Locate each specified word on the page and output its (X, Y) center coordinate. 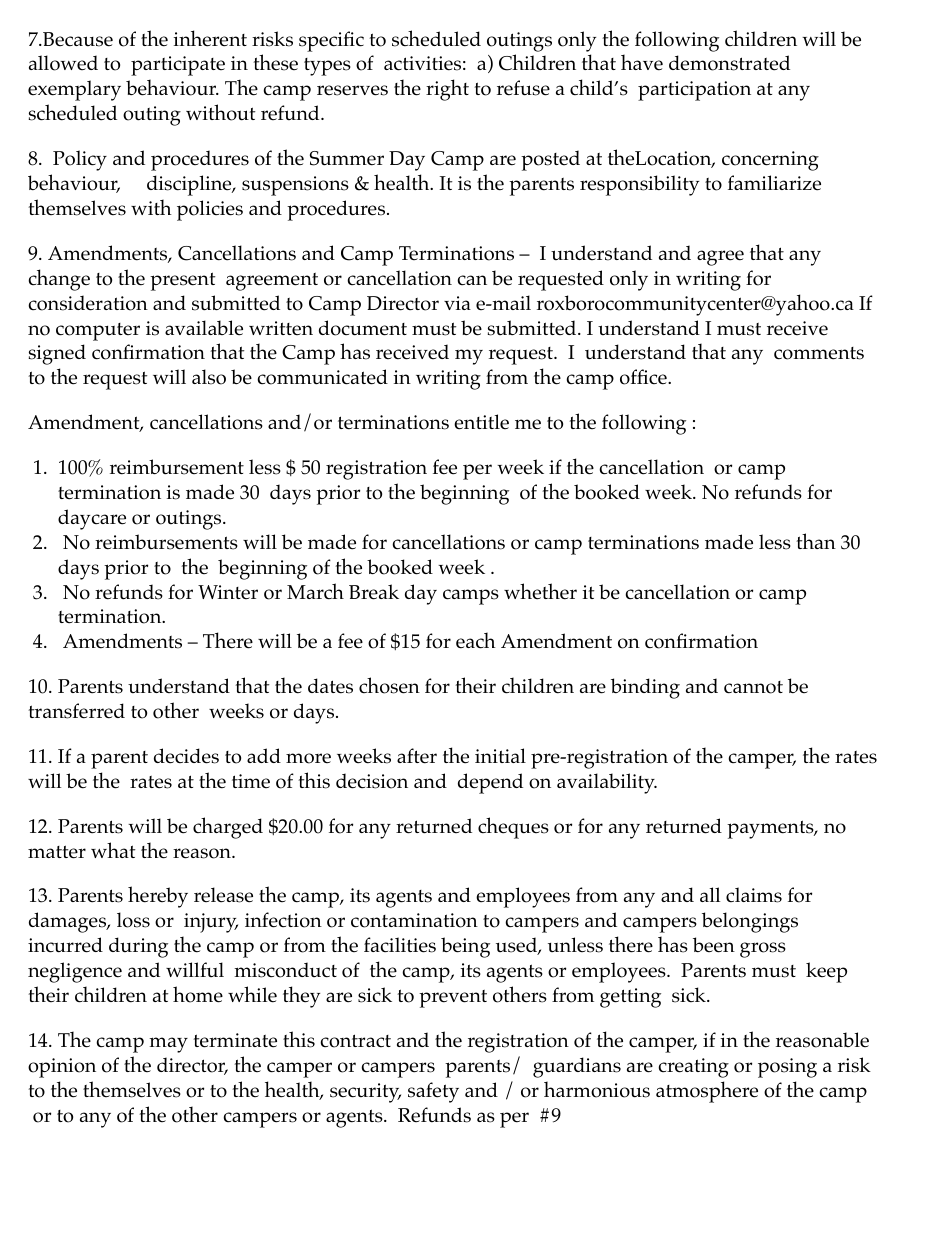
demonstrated (729, 63)
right (447, 90)
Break (374, 592)
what (113, 850)
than (816, 541)
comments (819, 353)
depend (490, 783)
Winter (228, 592)
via (457, 303)
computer (98, 332)
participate (178, 66)
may (168, 1045)
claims (754, 895)
